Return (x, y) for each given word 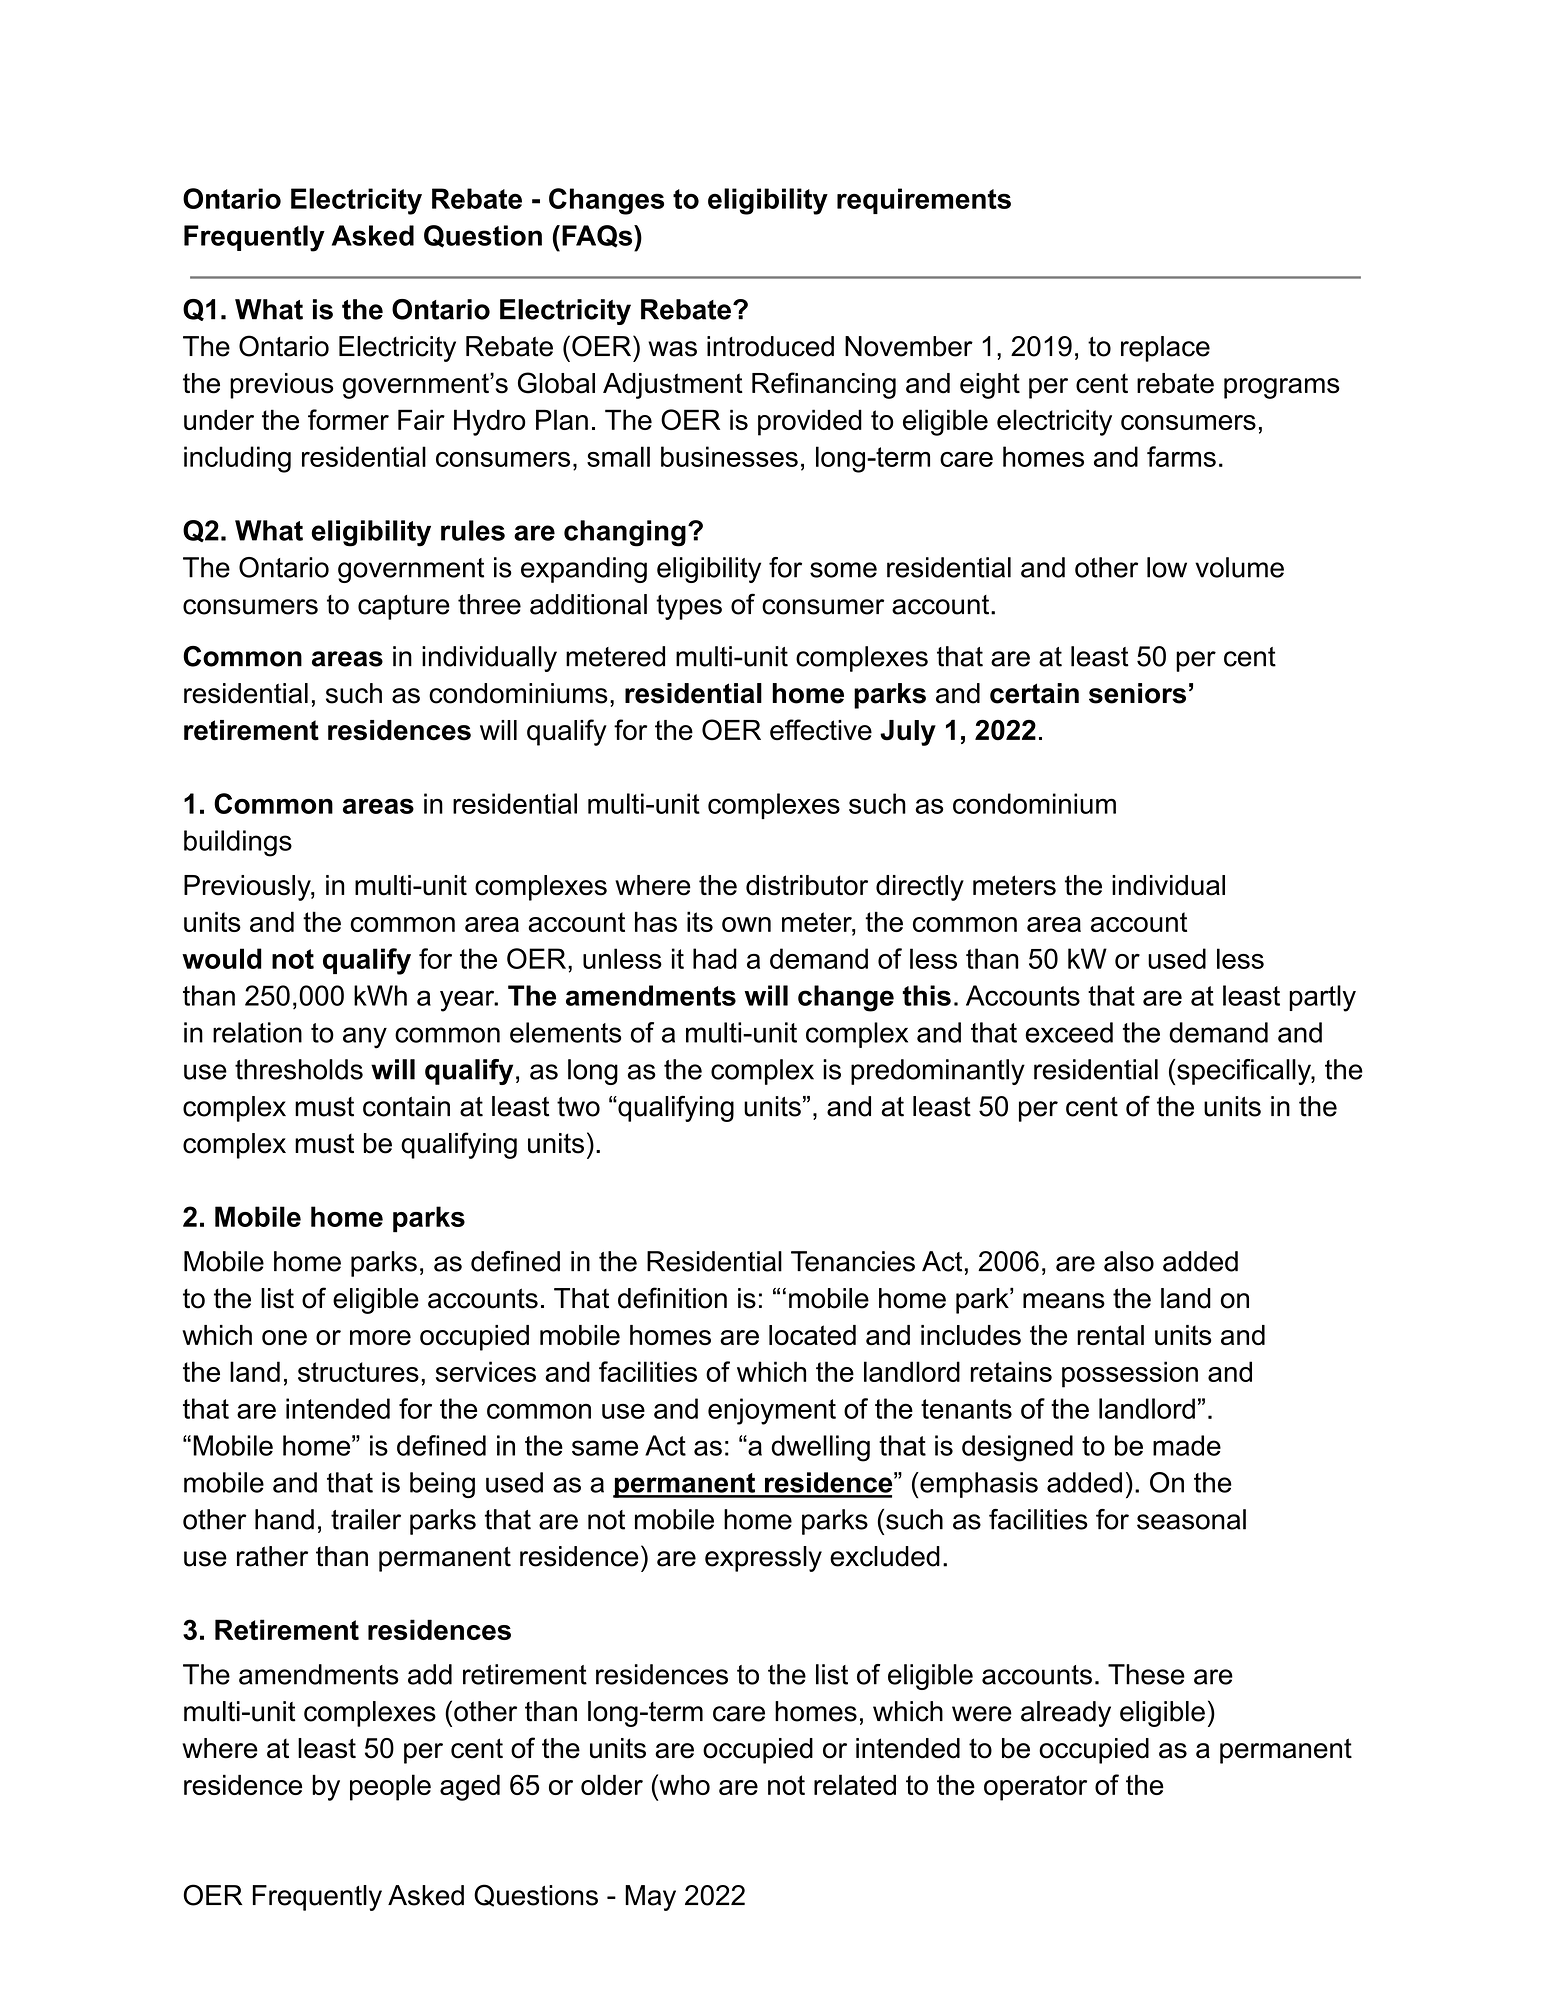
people (390, 1787)
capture (404, 607)
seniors (1137, 693)
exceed (1069, 1032)
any (365, 1038)
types (689, 607)
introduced (770, 346)
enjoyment (772, 1411)
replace (1165, 349)
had (715, 958)
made (1187, 1445)
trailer (366, 1519)
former (348, 419)
